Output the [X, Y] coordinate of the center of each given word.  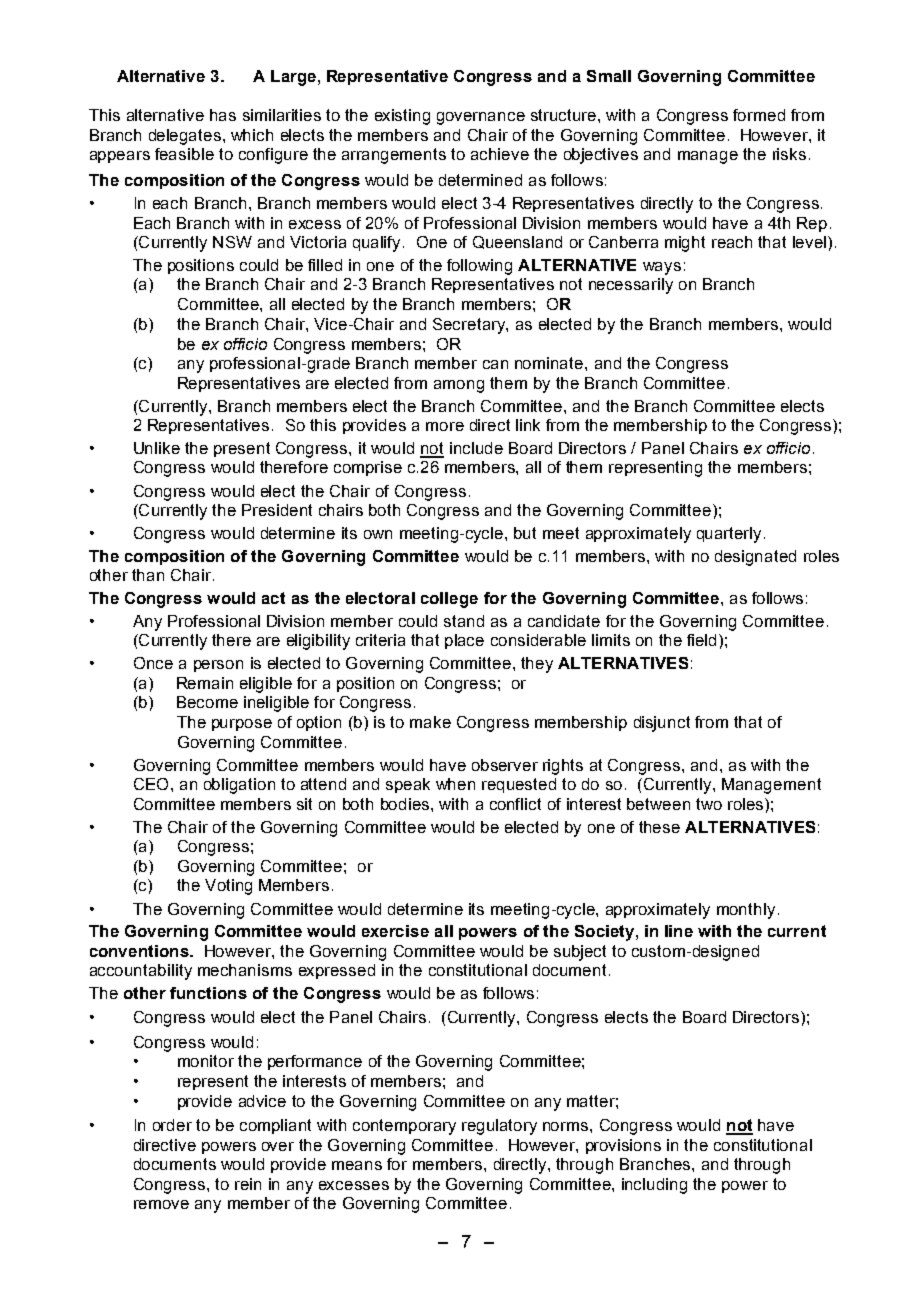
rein [248, 1184]
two [709, 804]
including [654, 1186]
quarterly [729, 535]
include [476, 448]
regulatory [499, 1127]
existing [402, 117]
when [455, 784]
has [223, 115]
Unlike [157, 448]
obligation [239, 786]
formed [759, 115]
